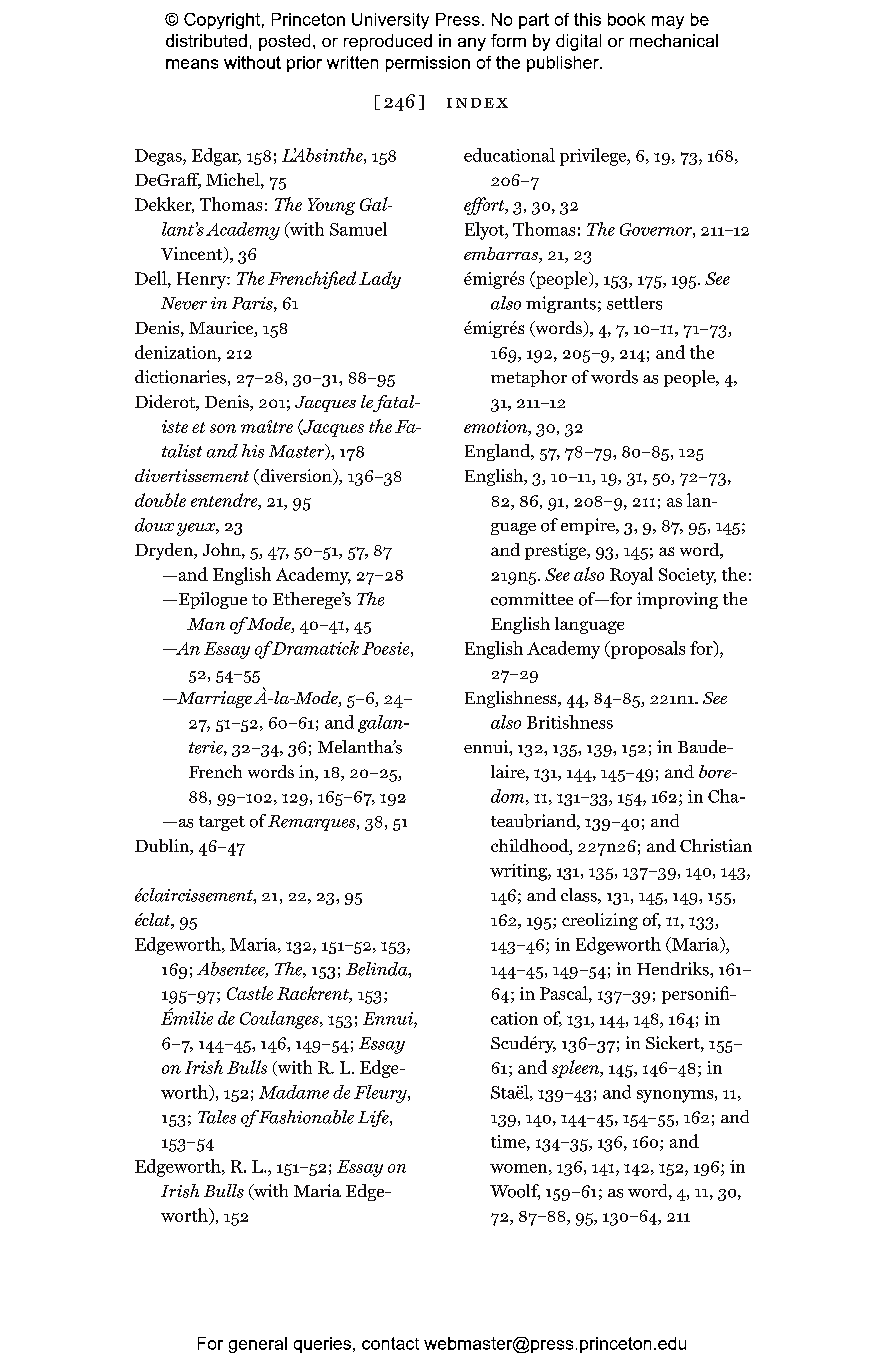  I want to click on committee, so click(532, 599).
